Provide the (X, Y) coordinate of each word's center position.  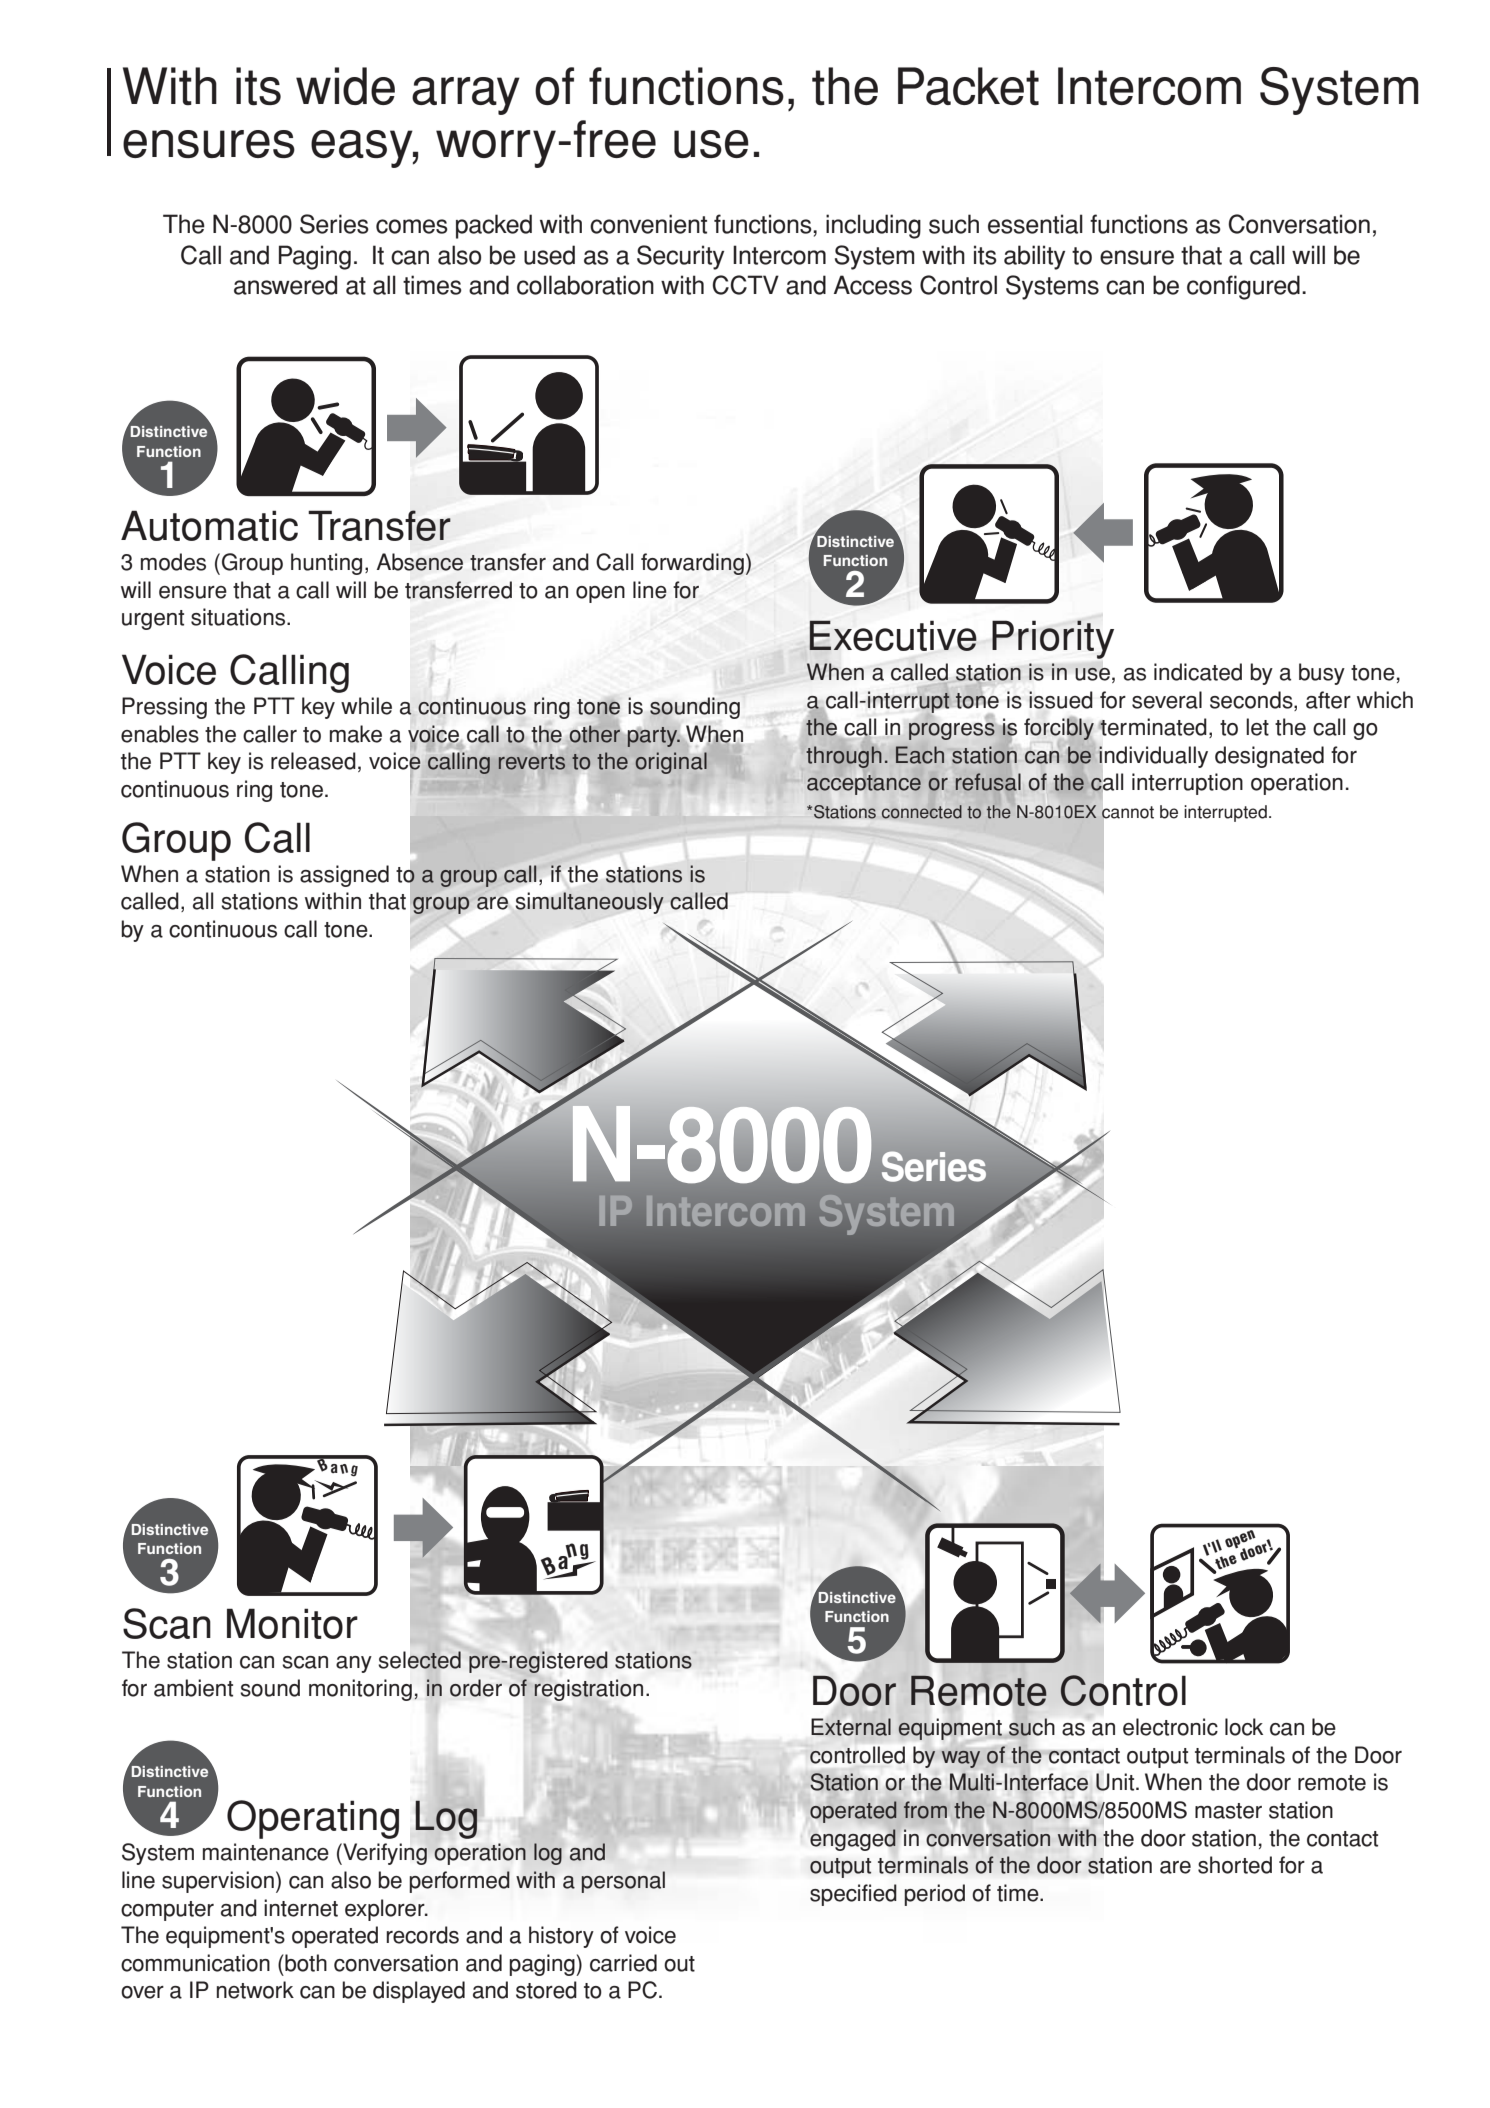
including (873, 226)
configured (1243, 287)
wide (345, 86)
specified (853, 1895)
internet (301, 1908)
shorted (1235, 1865)
